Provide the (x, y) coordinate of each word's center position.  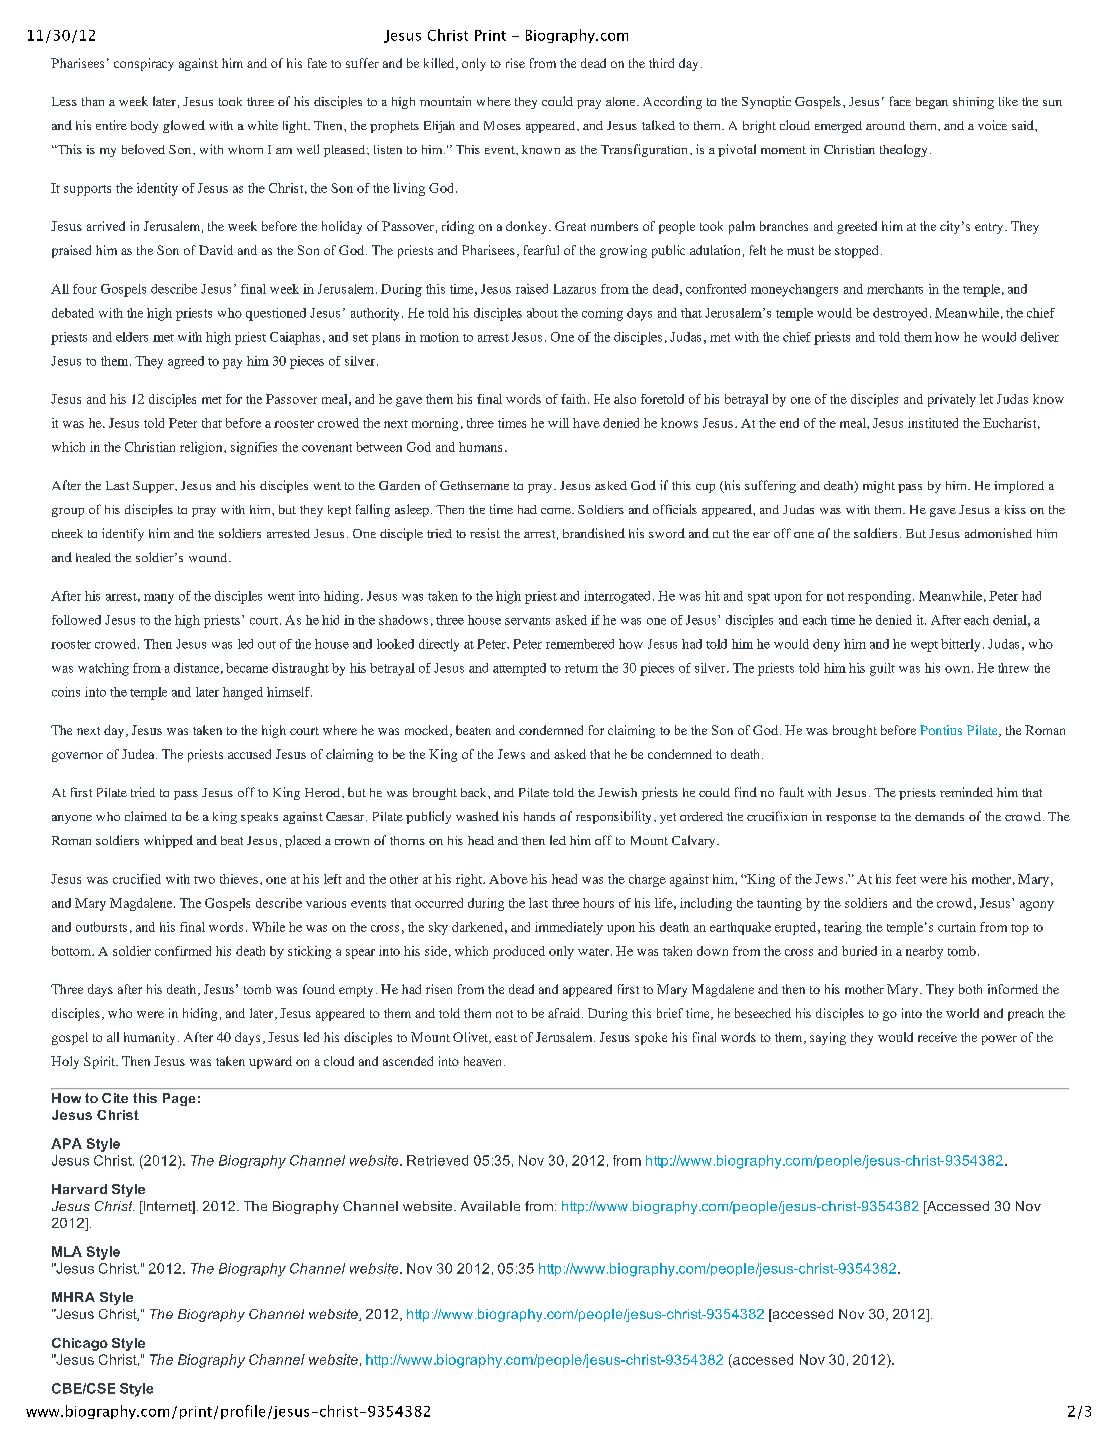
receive (937, 1037)
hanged (243, 693)
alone (622, 101)
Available (490, 1206)
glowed (184, 126)
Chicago (80, 1344)
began (932, 103)
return (581, 668)
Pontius (941, 730)
